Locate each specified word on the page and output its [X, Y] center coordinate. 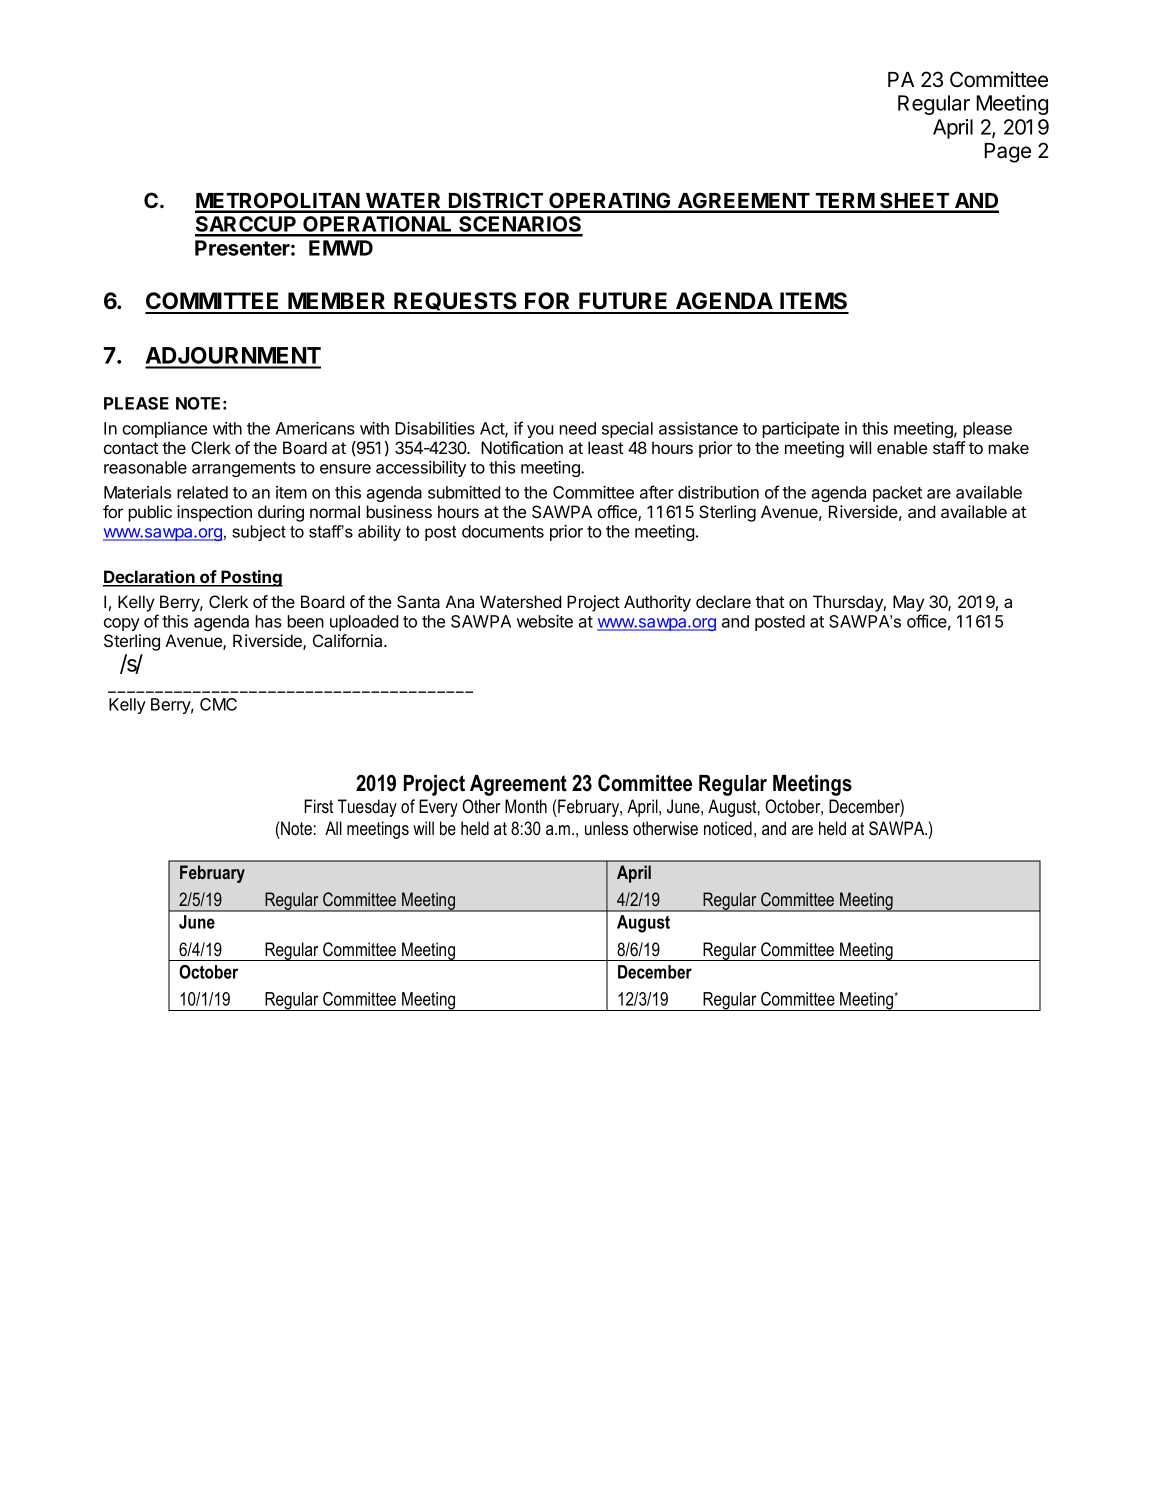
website [545, 621]
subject [259, 533]
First [318, 806]
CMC [218, 704]
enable [902, 447]
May [908, 603]
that [770, 601]
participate [800, 430]
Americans [315, 428]
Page [1008, 153]
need [577, 428]
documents [503, 531]
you [540, 431]
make [1008, 447]
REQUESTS [456, 302]
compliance [164, 430]
